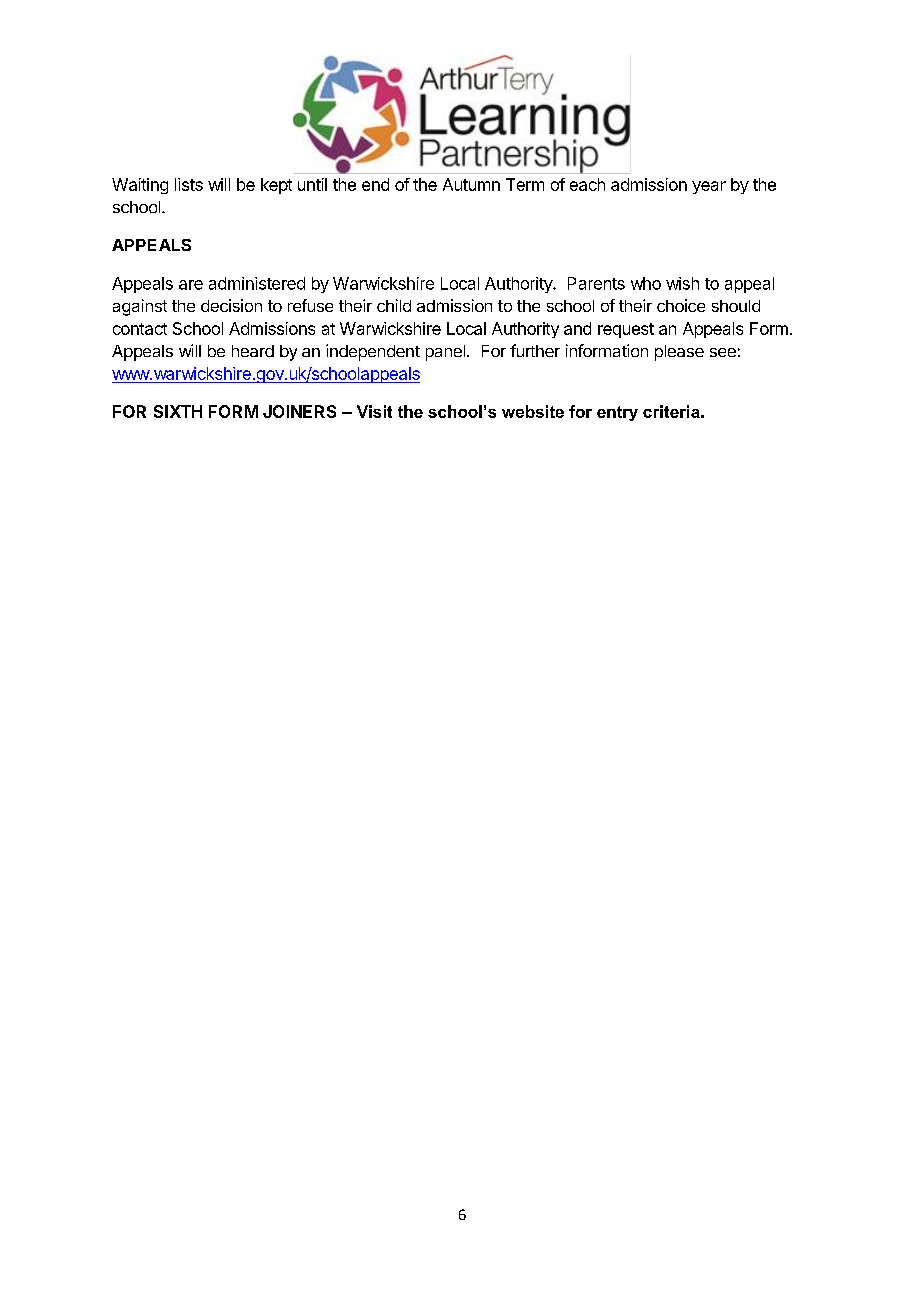 Image resolution: width=924 pixels, height=1307 pixels. I want to click on SIXTH, so click(178, 411).
